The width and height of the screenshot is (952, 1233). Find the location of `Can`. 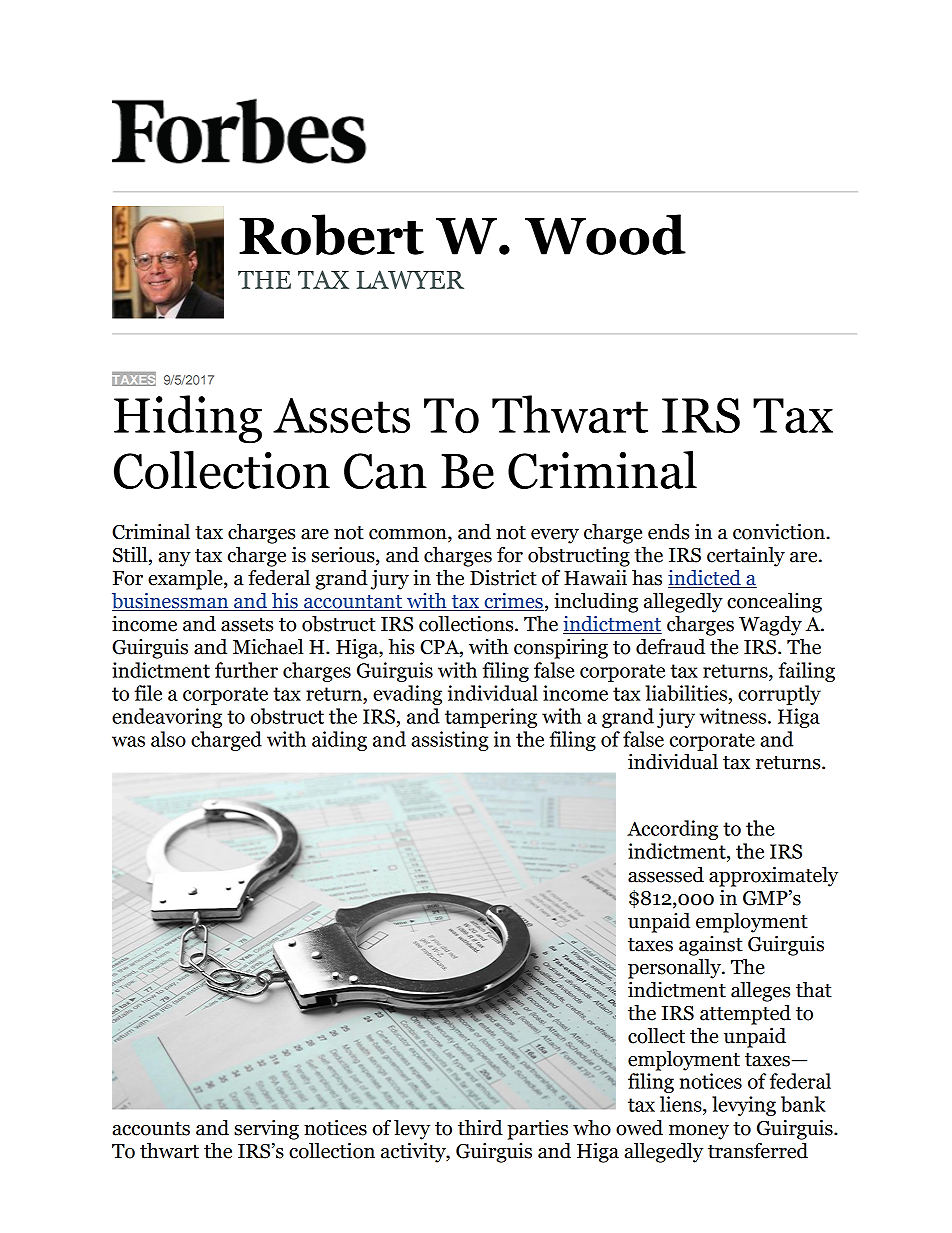

Can is located at coordinates (385, 471).
